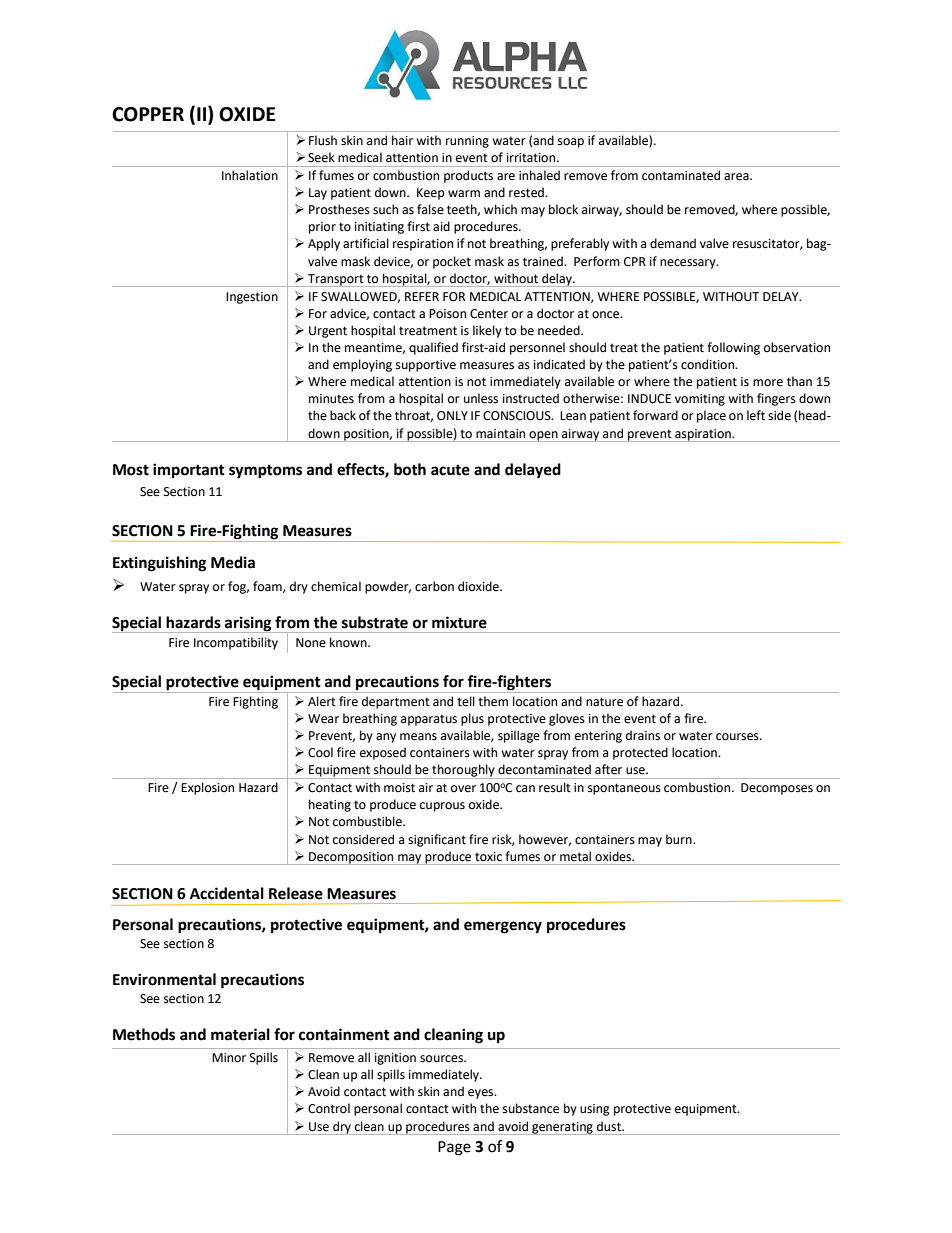 The width and height of the screenshot is (952, 1233). Describe the element at coordinates (229, 1058) in the screenshot. I see `Minor` at that location.
